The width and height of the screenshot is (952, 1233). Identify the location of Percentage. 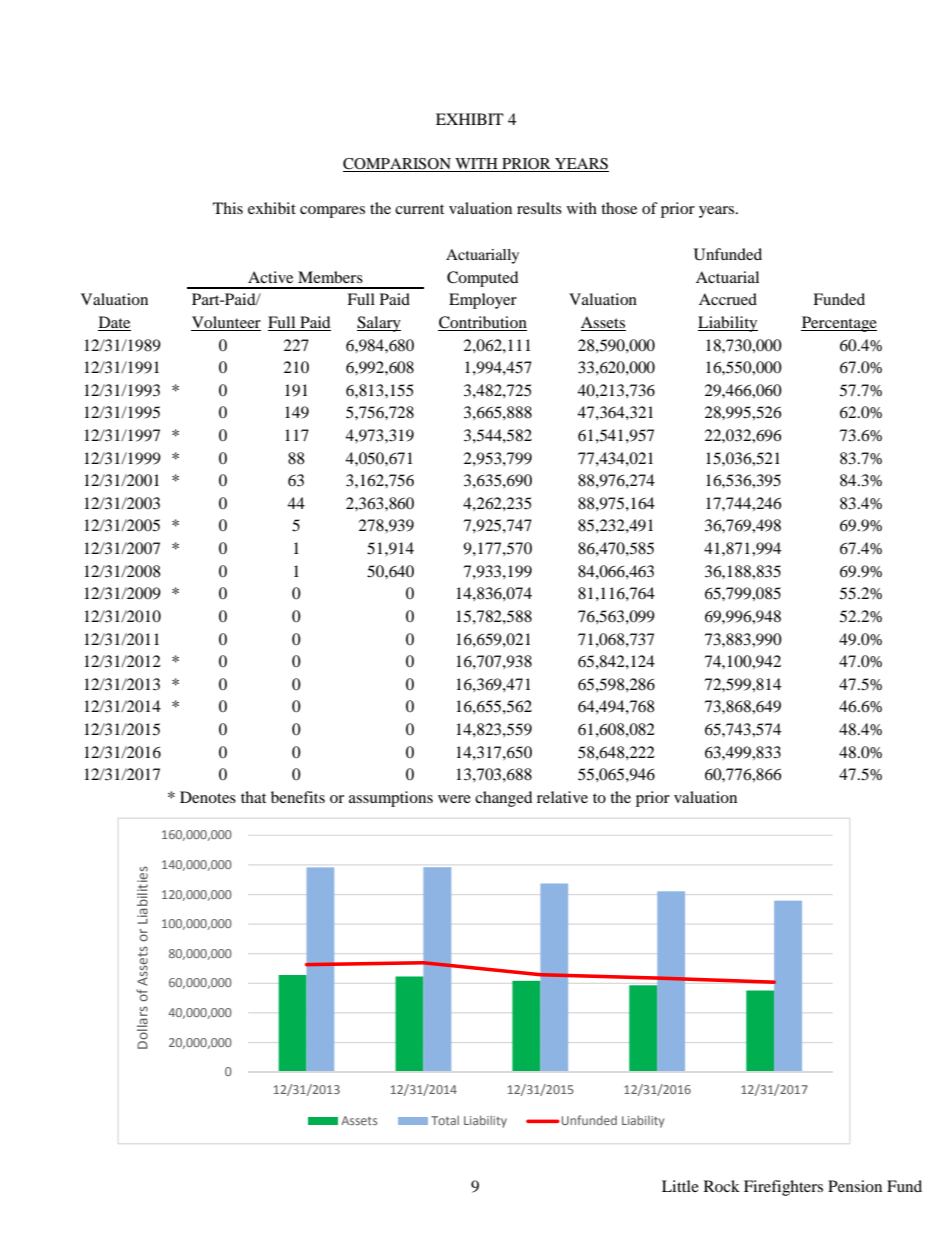
(839, 324).
